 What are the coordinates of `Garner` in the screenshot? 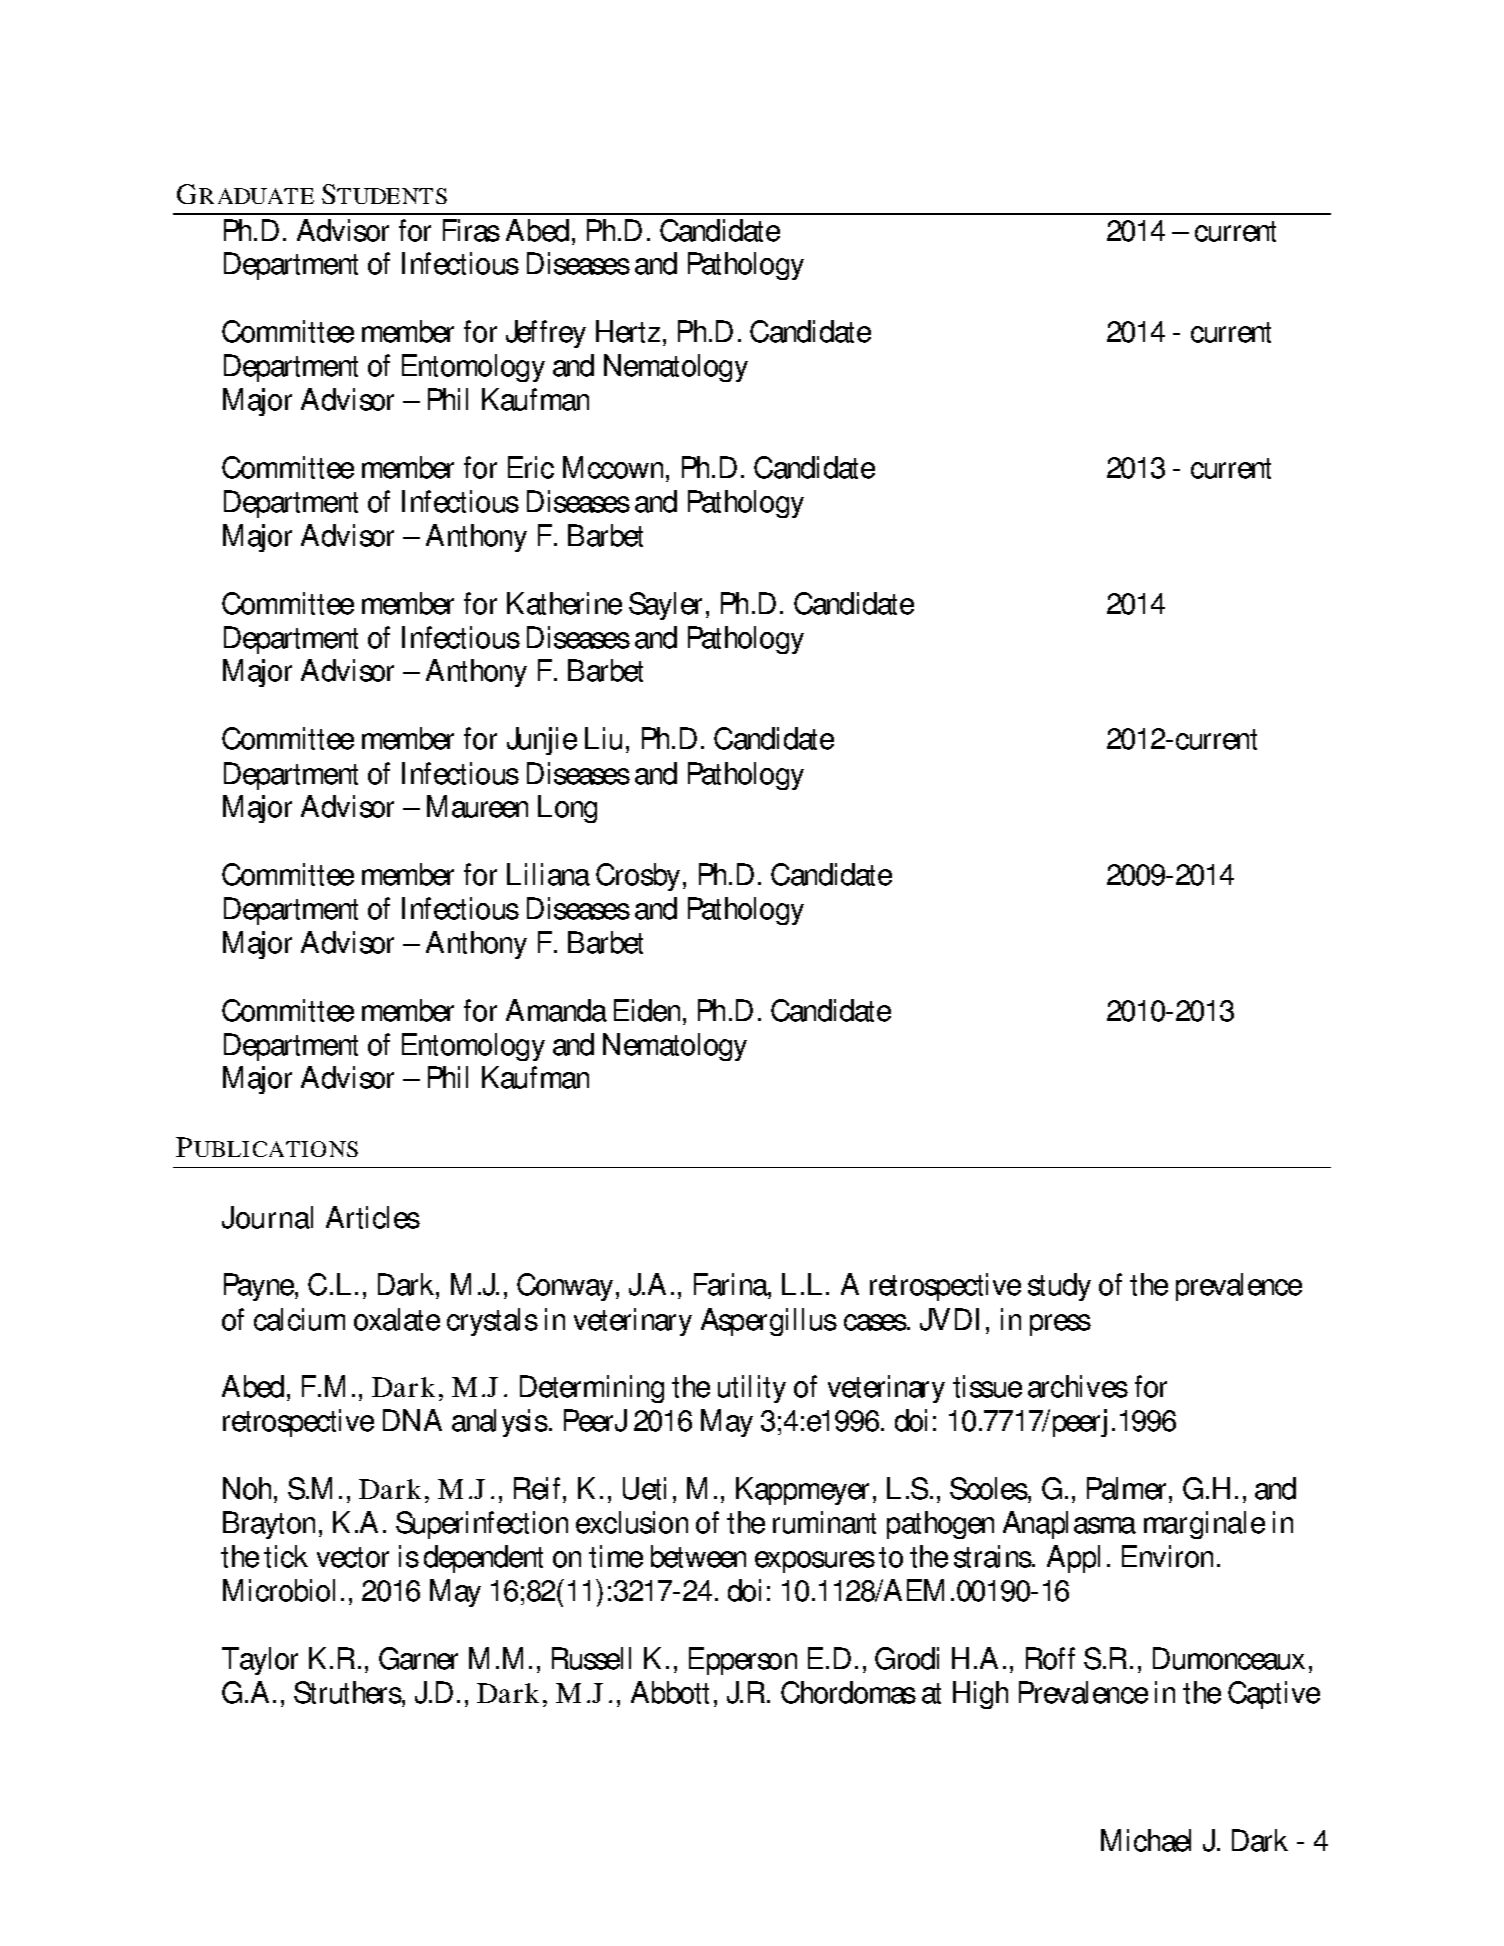 It's located at (418, 1658).
